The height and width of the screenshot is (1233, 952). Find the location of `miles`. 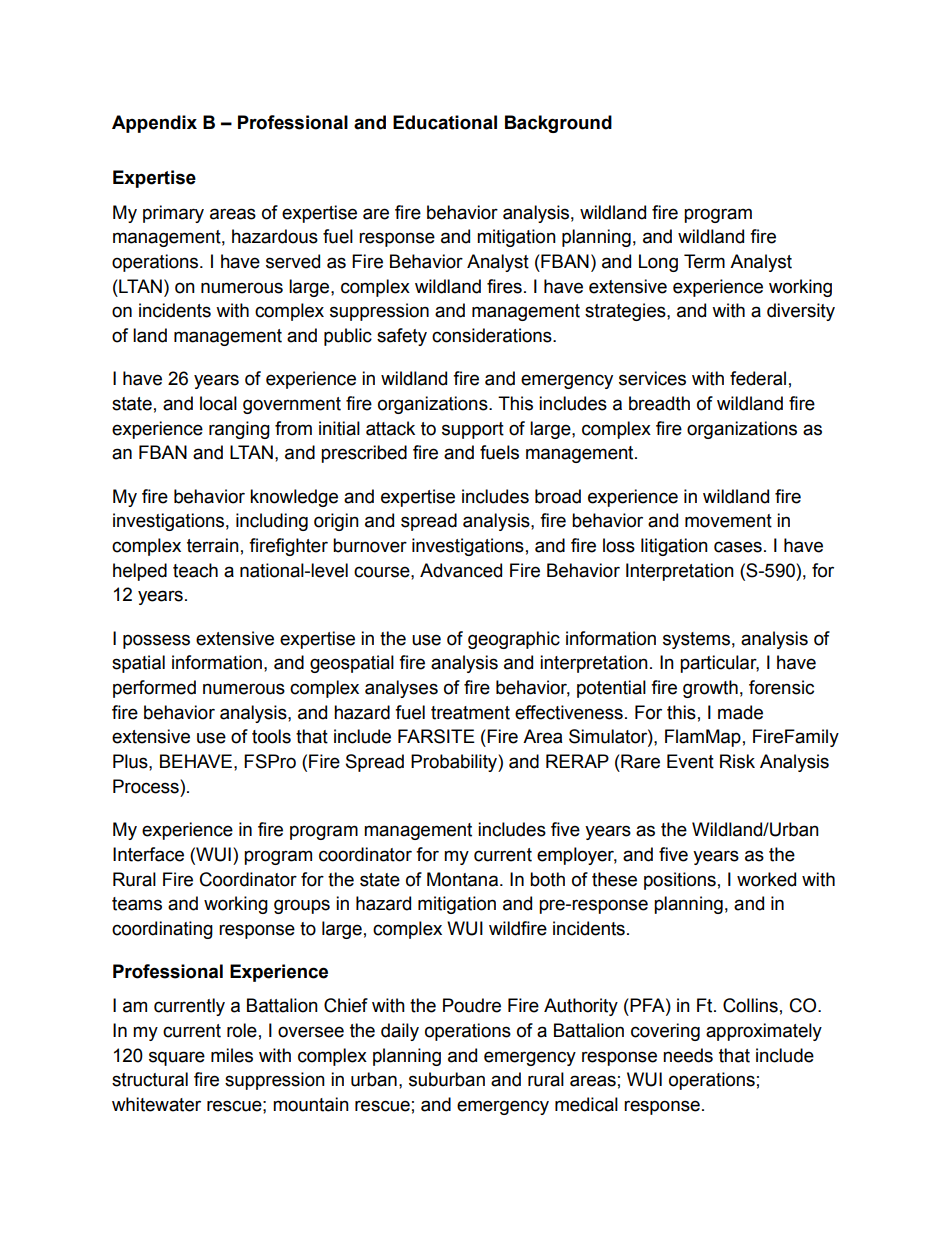

miles is located at coordinates (232, 1055).
